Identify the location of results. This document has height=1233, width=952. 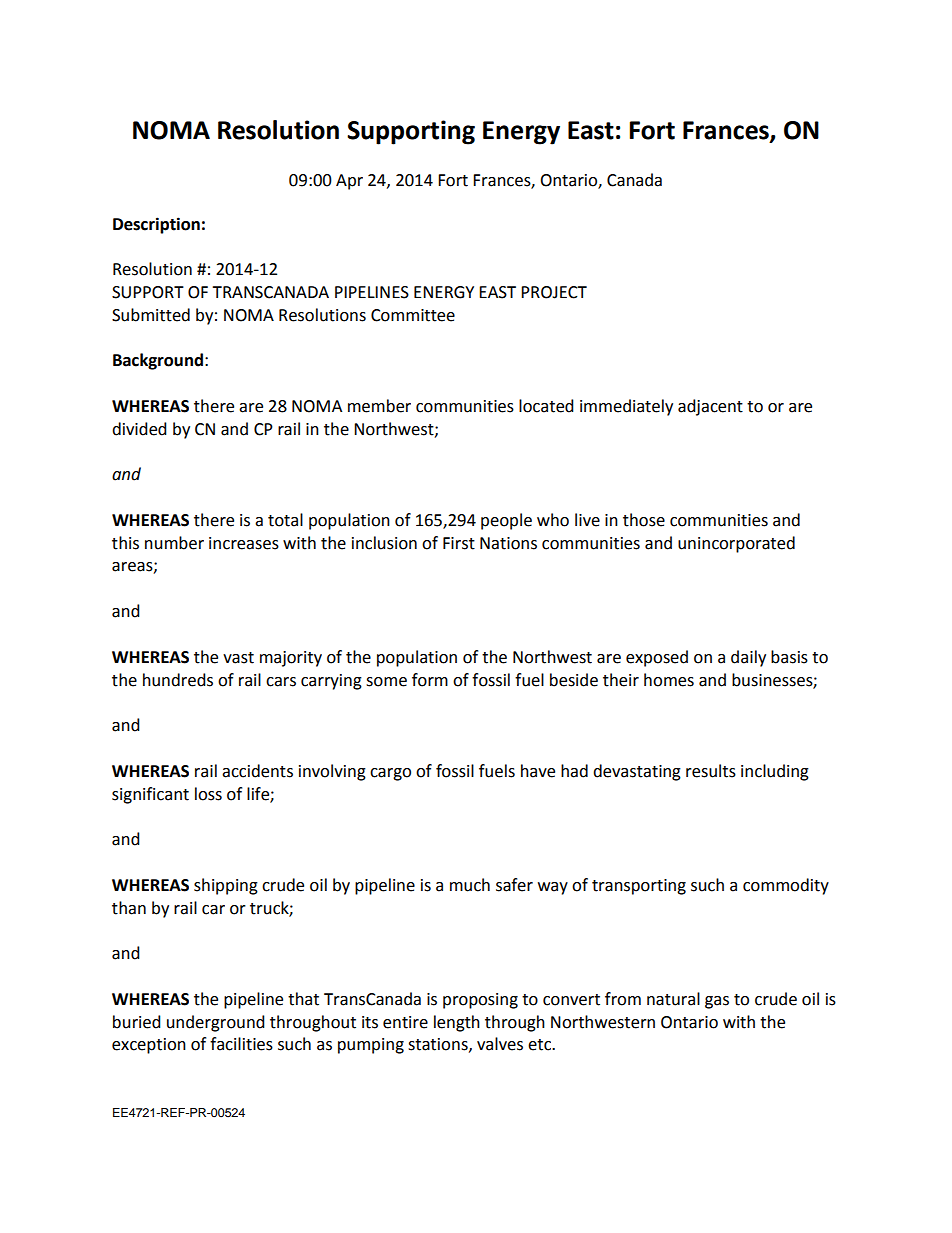
(711, 771).
